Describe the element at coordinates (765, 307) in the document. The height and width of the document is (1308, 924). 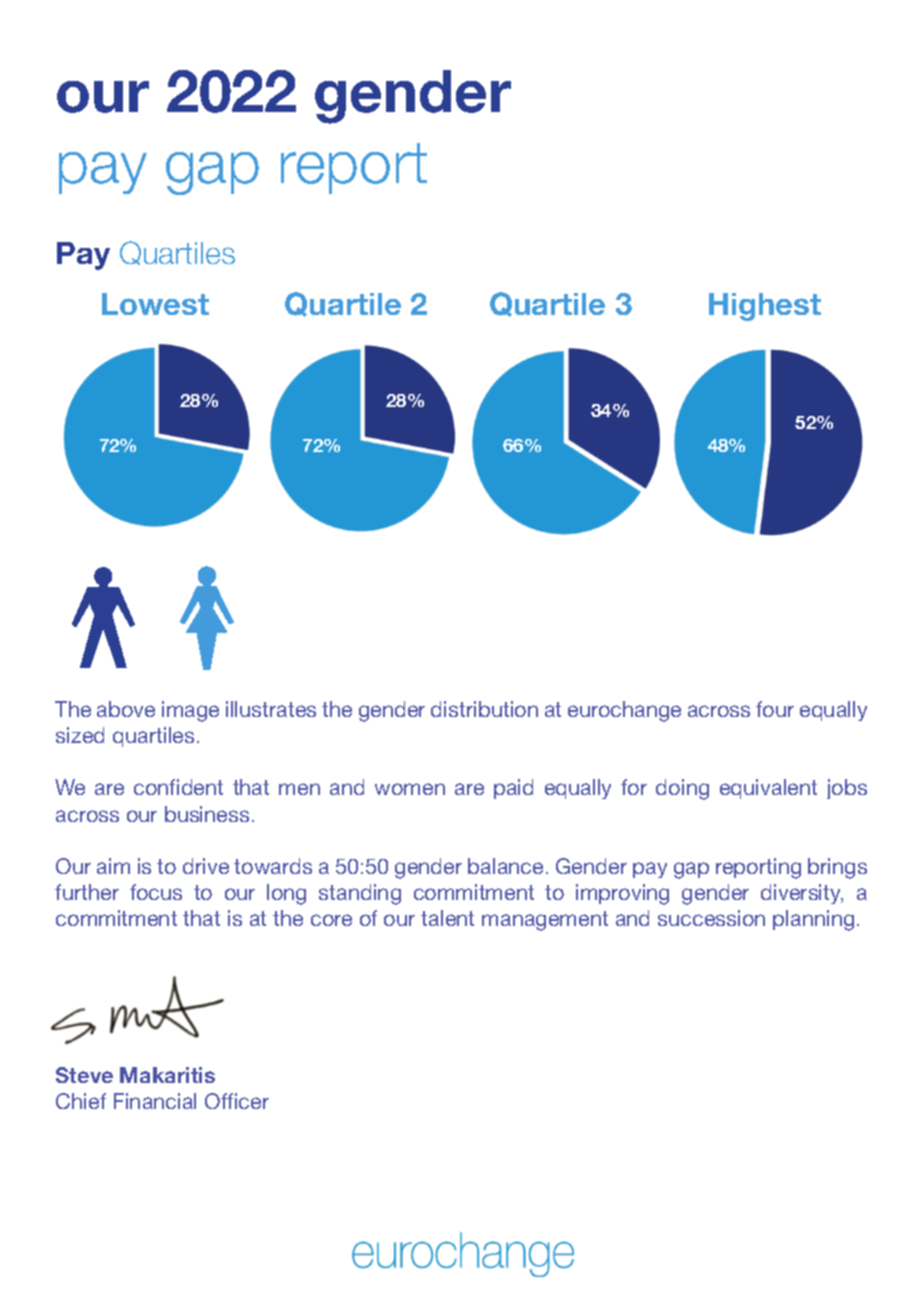
I see `Highest` at that location.
